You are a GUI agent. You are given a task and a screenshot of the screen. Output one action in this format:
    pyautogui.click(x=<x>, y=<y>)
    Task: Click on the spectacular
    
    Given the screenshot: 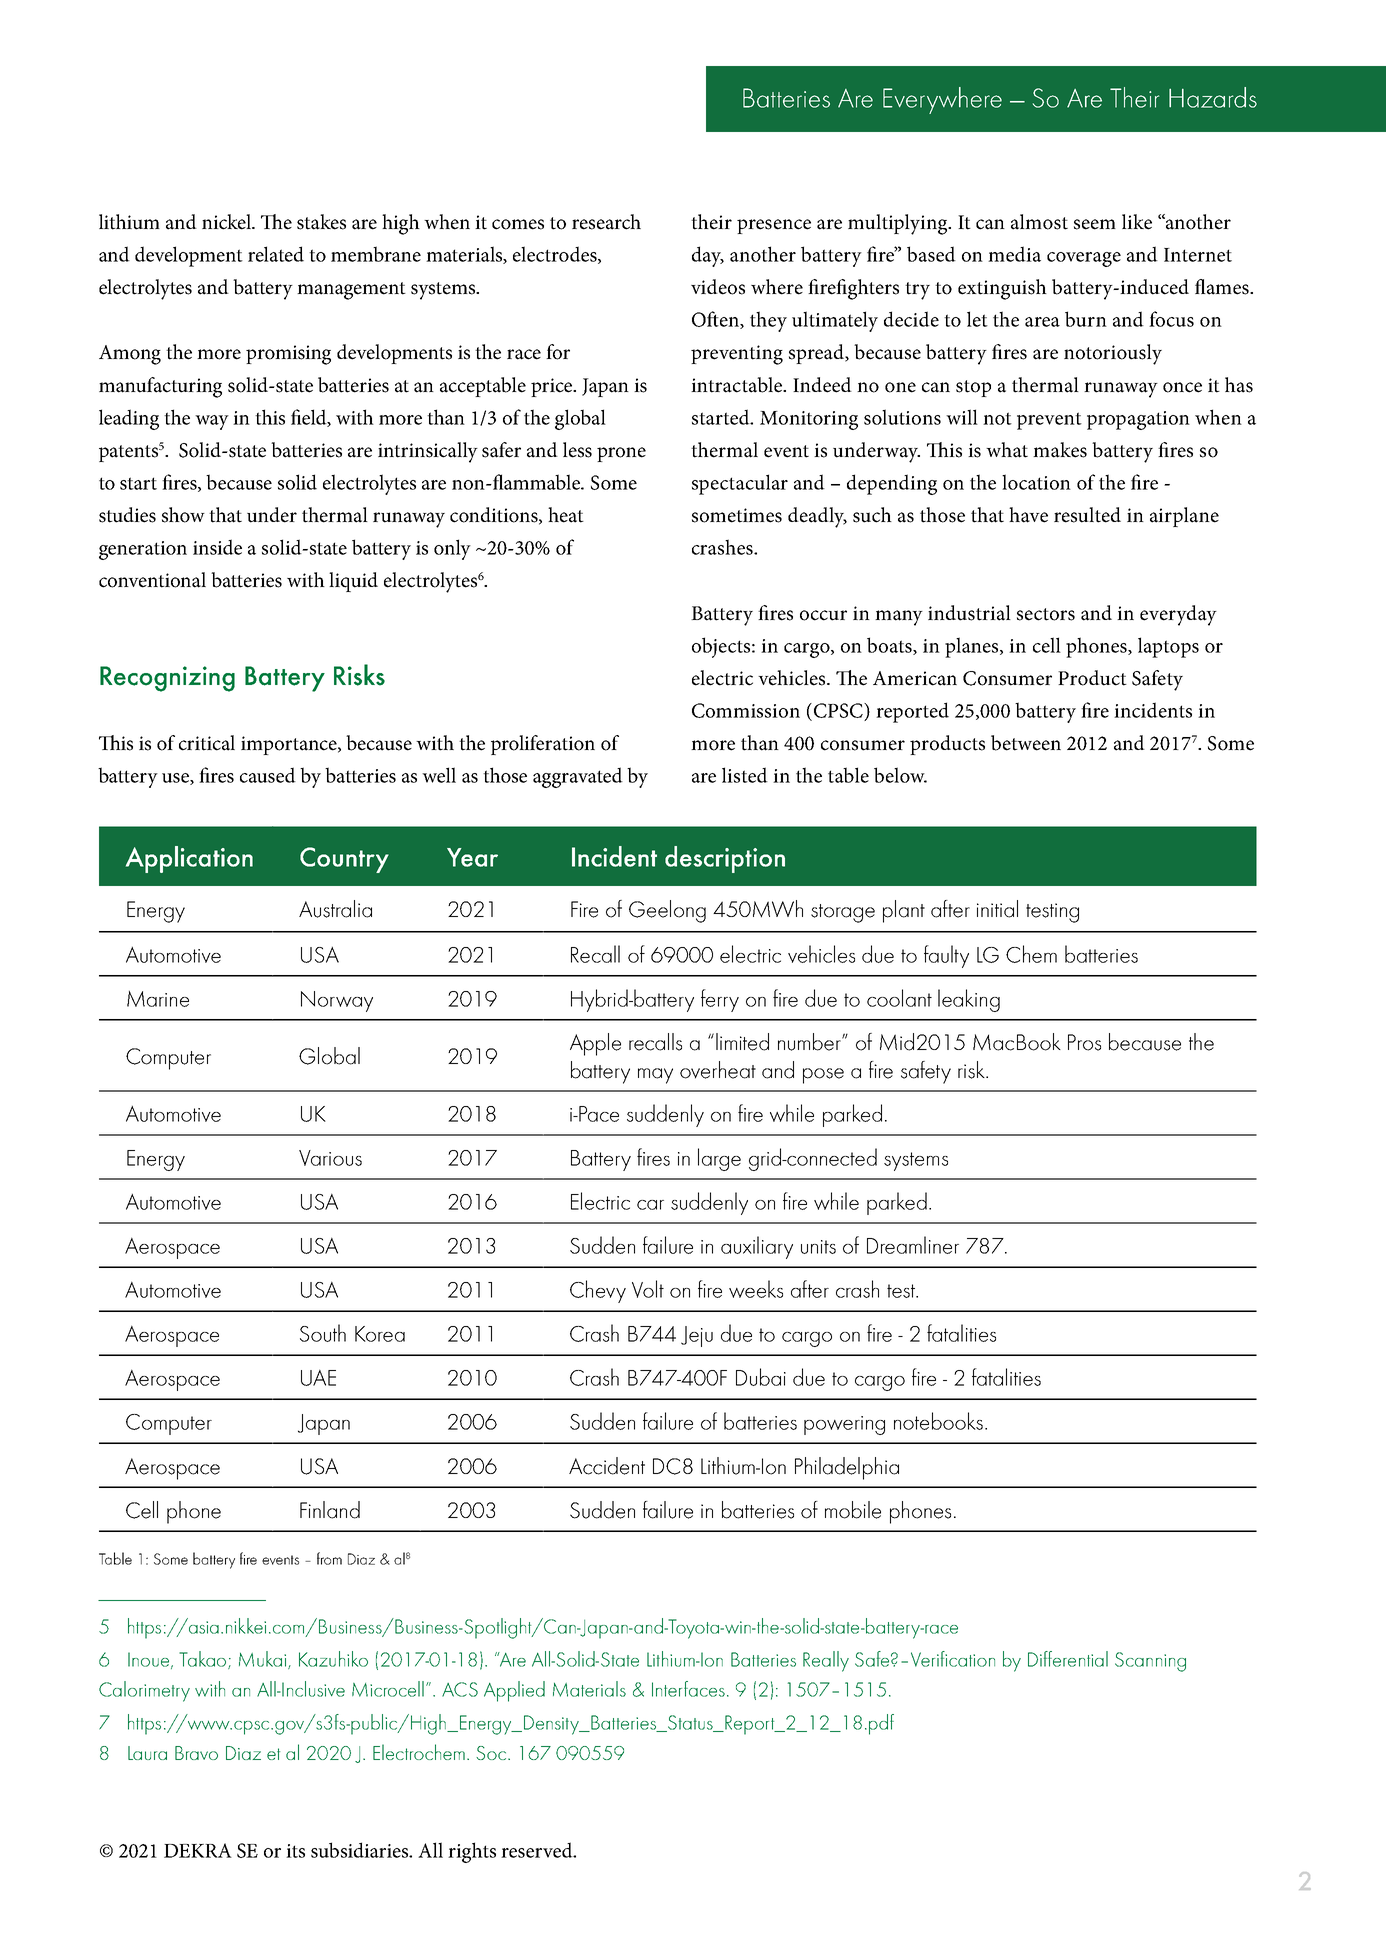 What is the action you would take?
    pyautogui.click(x=740, y=484)
